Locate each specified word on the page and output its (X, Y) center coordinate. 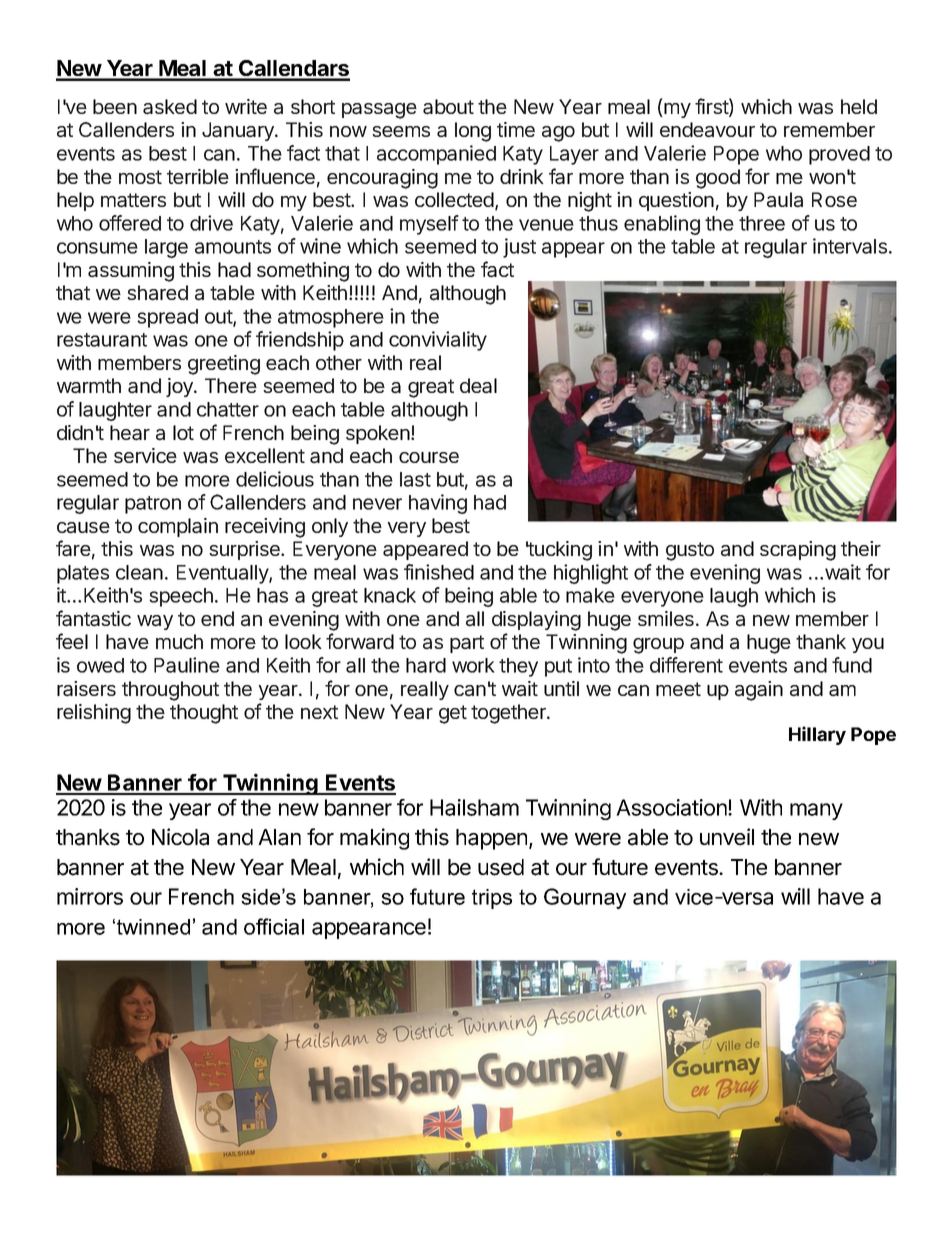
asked (170, 107)
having (438, 504)
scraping (798, 551)
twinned (153, 927)
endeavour (707, 130)
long (473, 132)
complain (178, 527)
